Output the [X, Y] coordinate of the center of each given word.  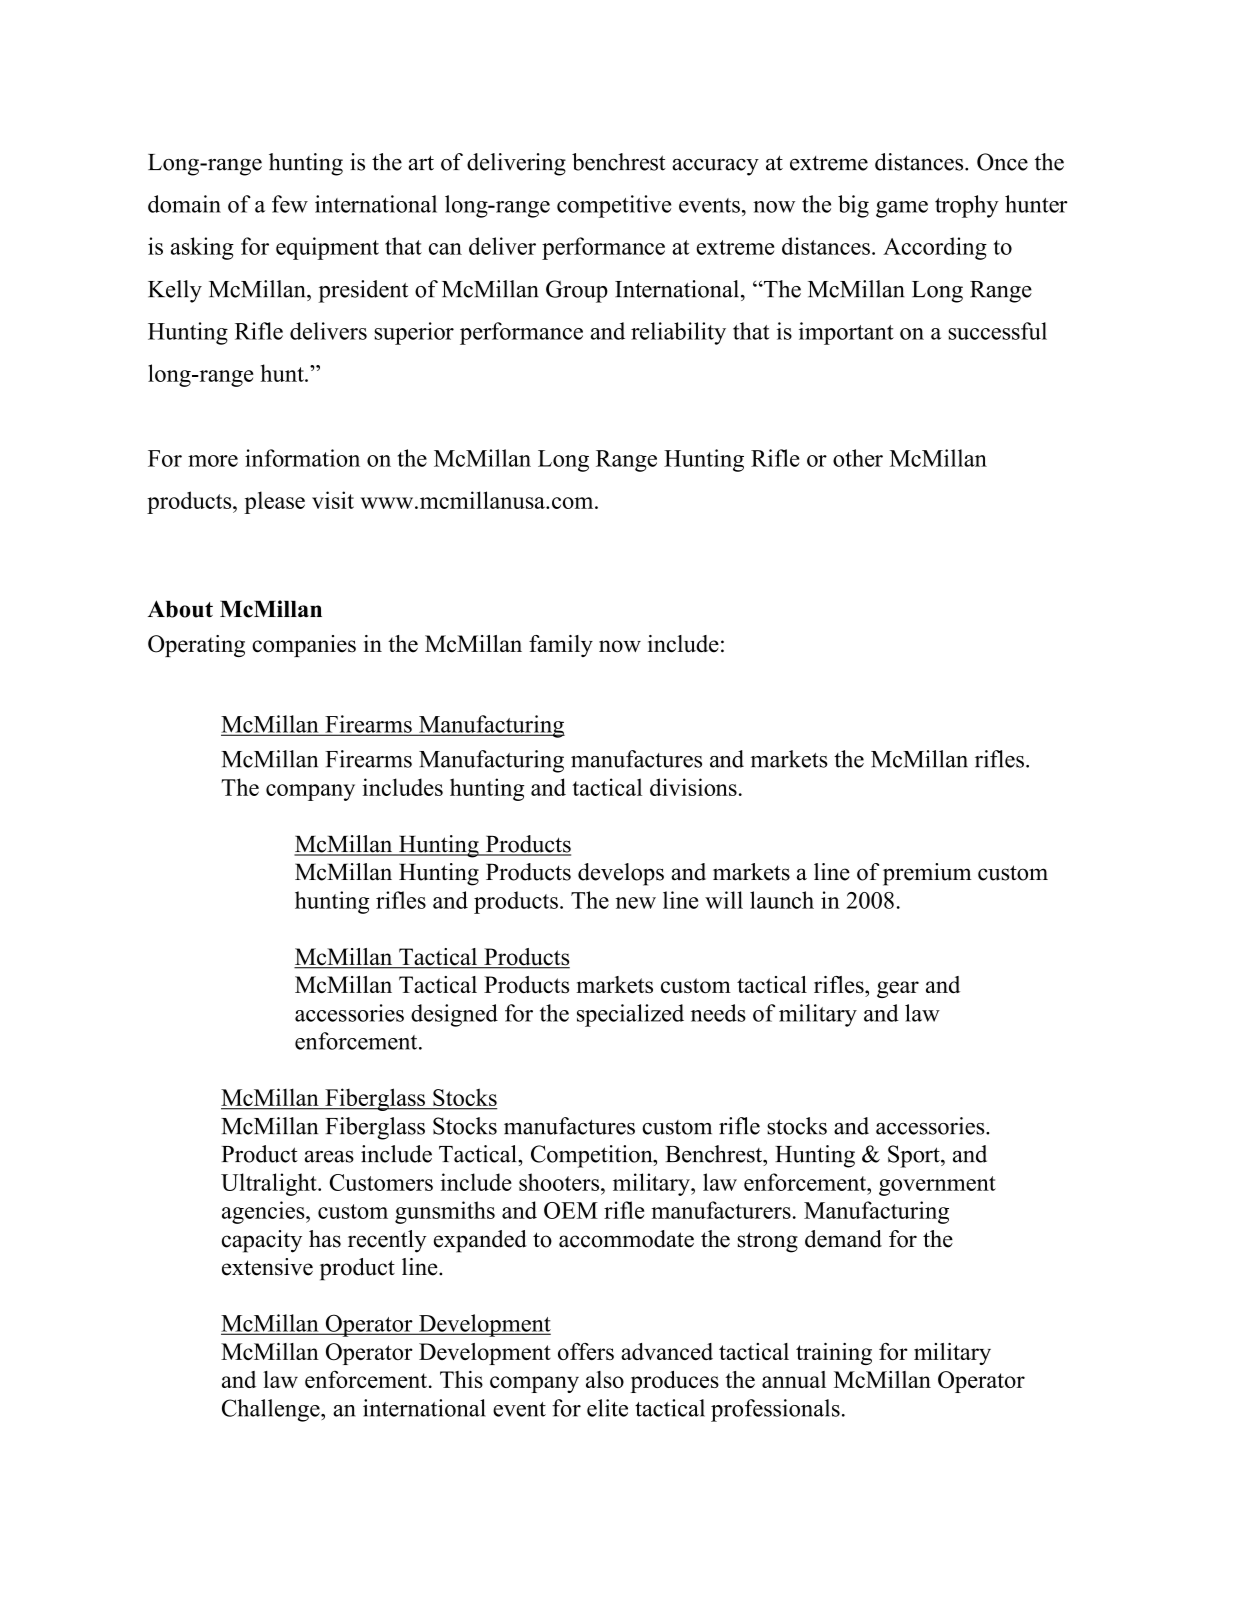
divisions [693, 787]
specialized [630, 1015]
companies [304, 646]
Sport [915, 1156]
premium [927, 874]
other [858, 458]
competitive [614, 206]
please [274, 502]
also [605, 1379]
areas [329, 1157]
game [902, 209]
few [290, 204]
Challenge [272, 1410]
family [561, 646]
